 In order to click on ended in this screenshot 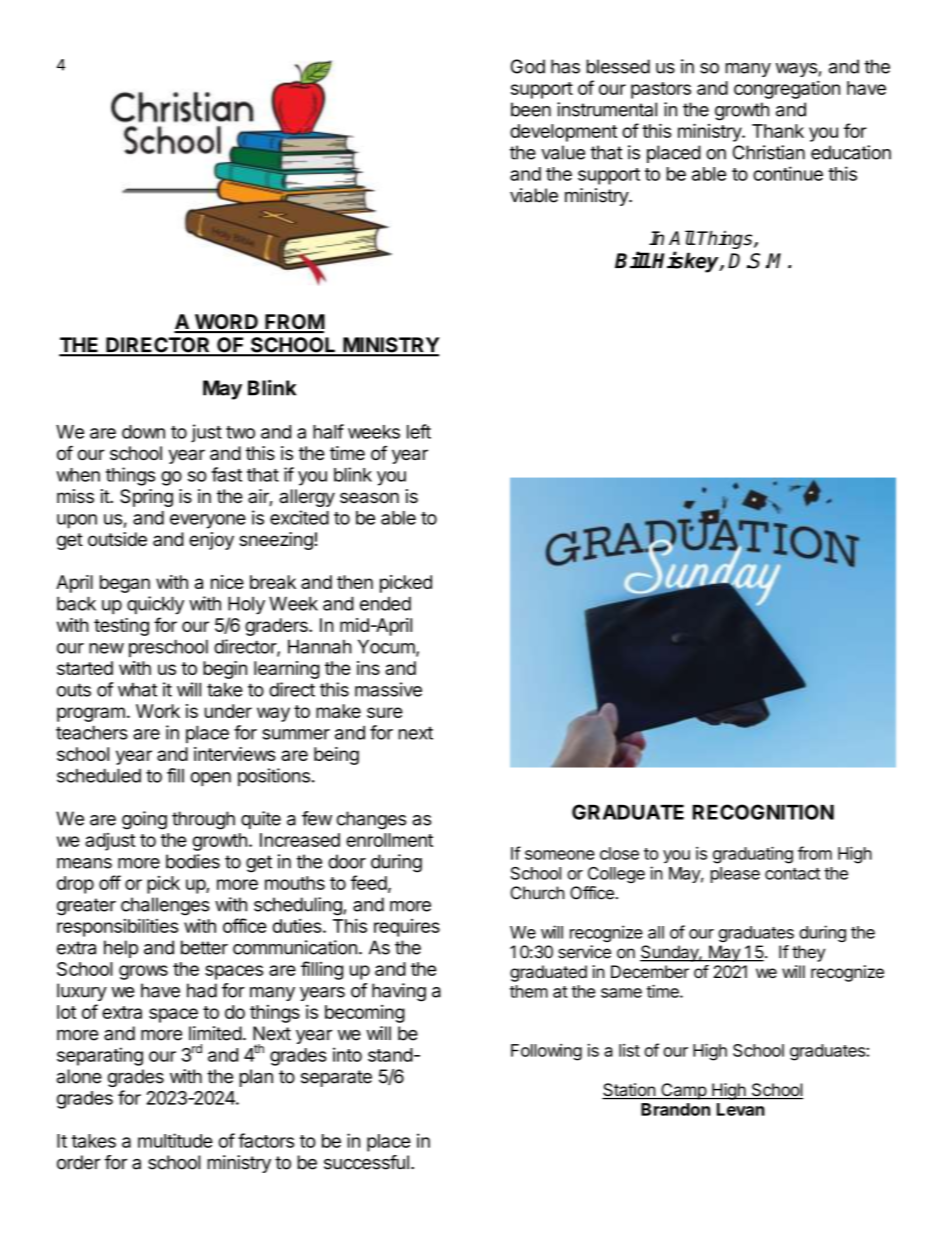, I will do `click(385, 603)`.
